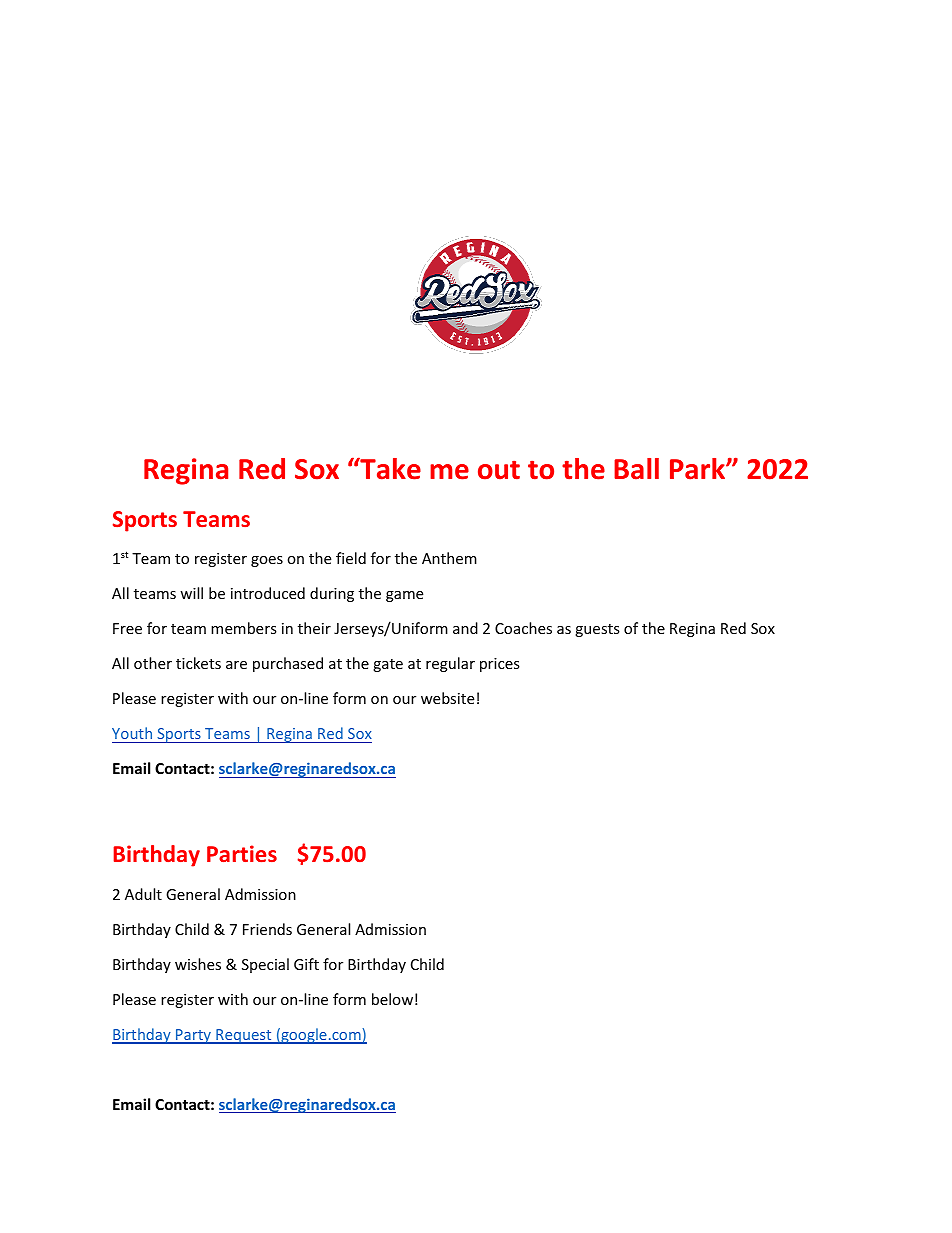 The width and height of the page is (952, 1233). What do you see at coordinates (351, 558) in the page?
I see `field` at bounding box center [351, 558].
